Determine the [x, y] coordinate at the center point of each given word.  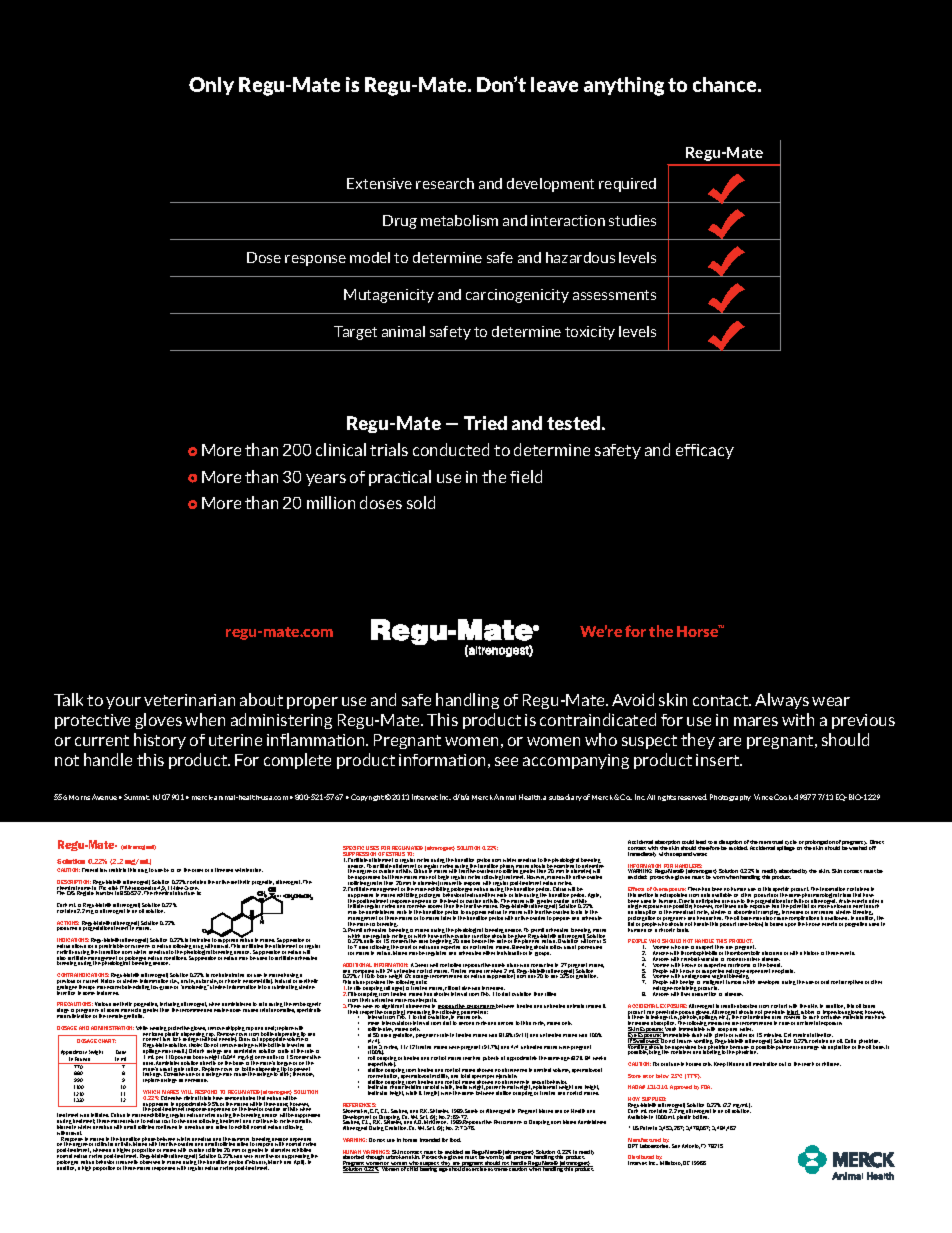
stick [285, 1074]
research [445, 183]
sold [421, 502]
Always [782, 701]
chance [726, 84]
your [123, 703]
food [455, 1140]
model [370, 257]
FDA [706, 1087]
